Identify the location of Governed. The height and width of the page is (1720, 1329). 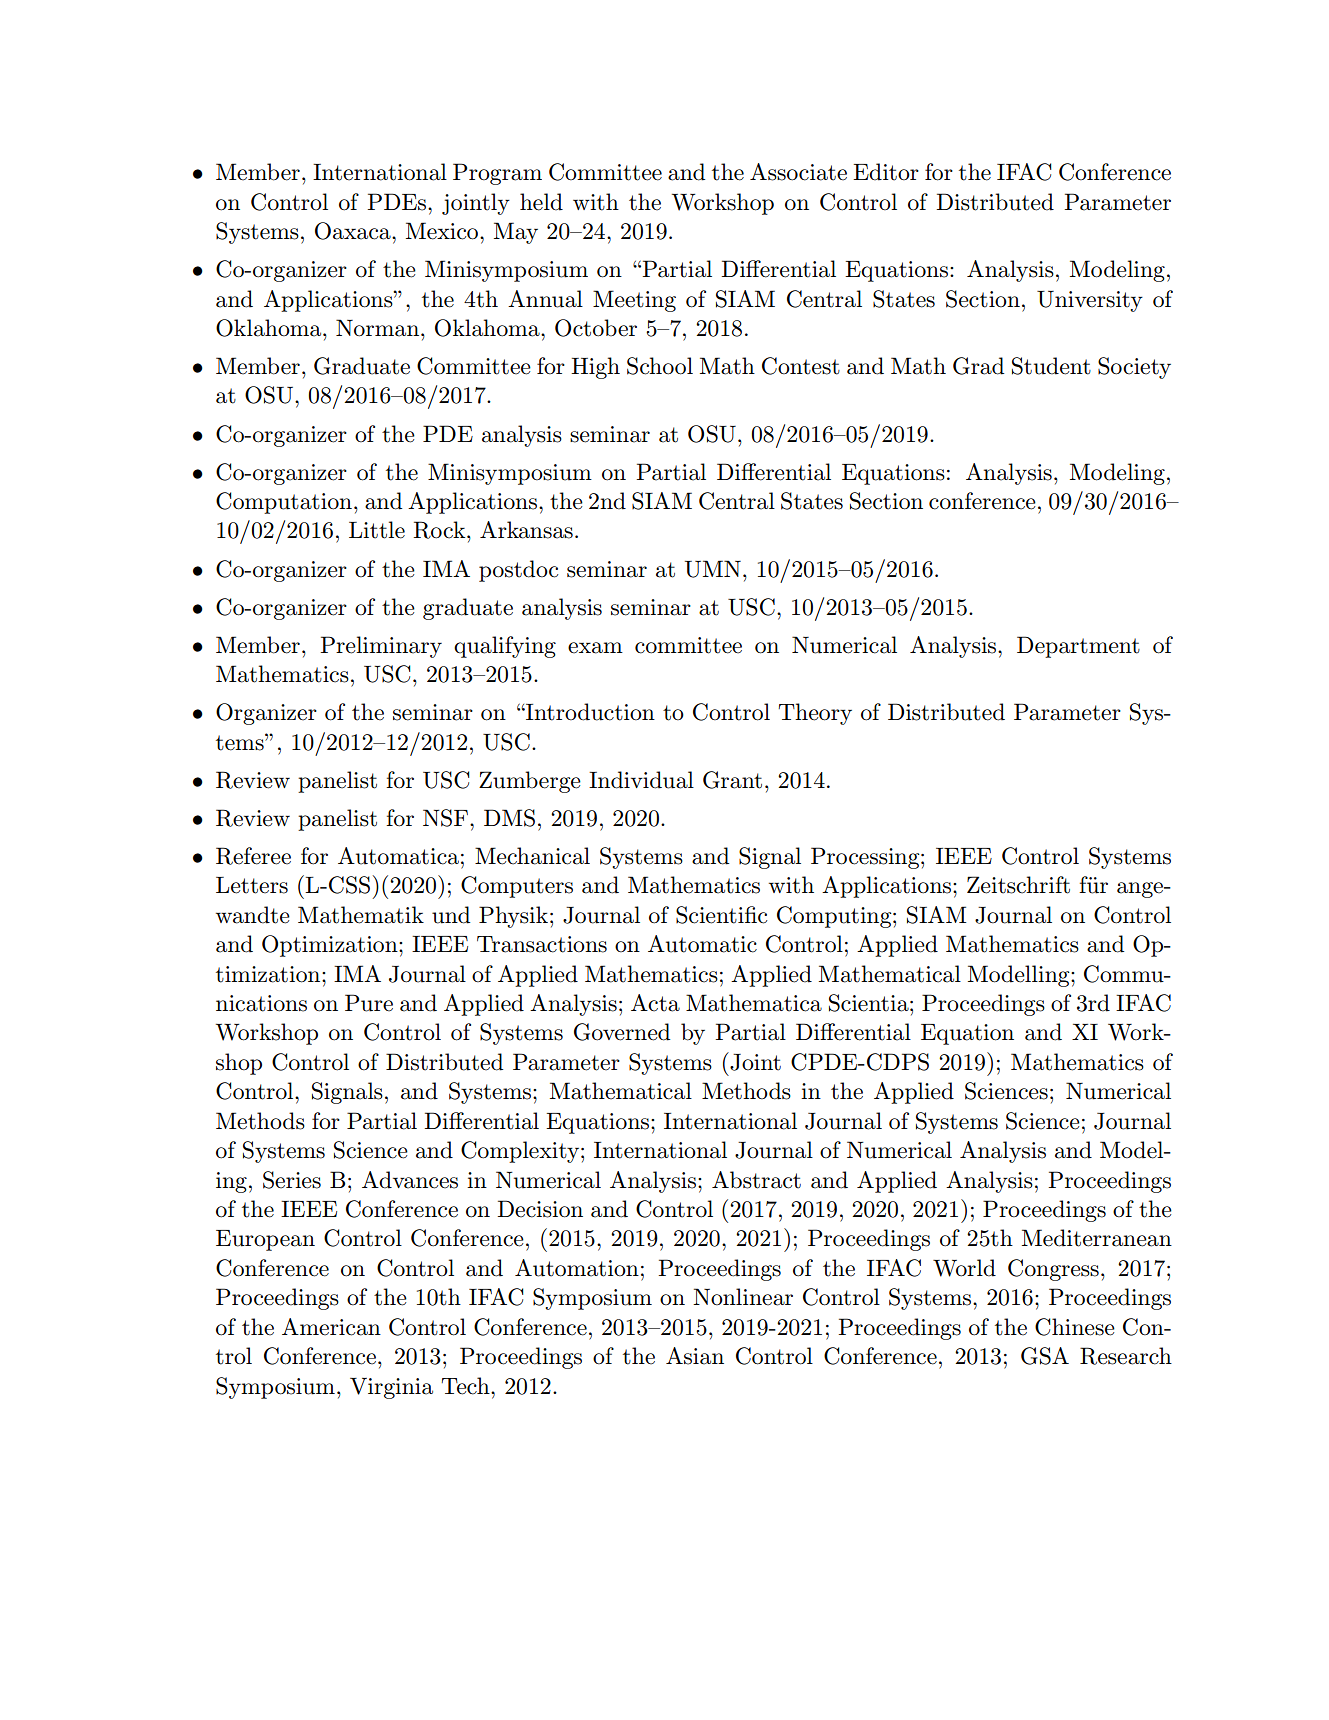
(622, 1032).
